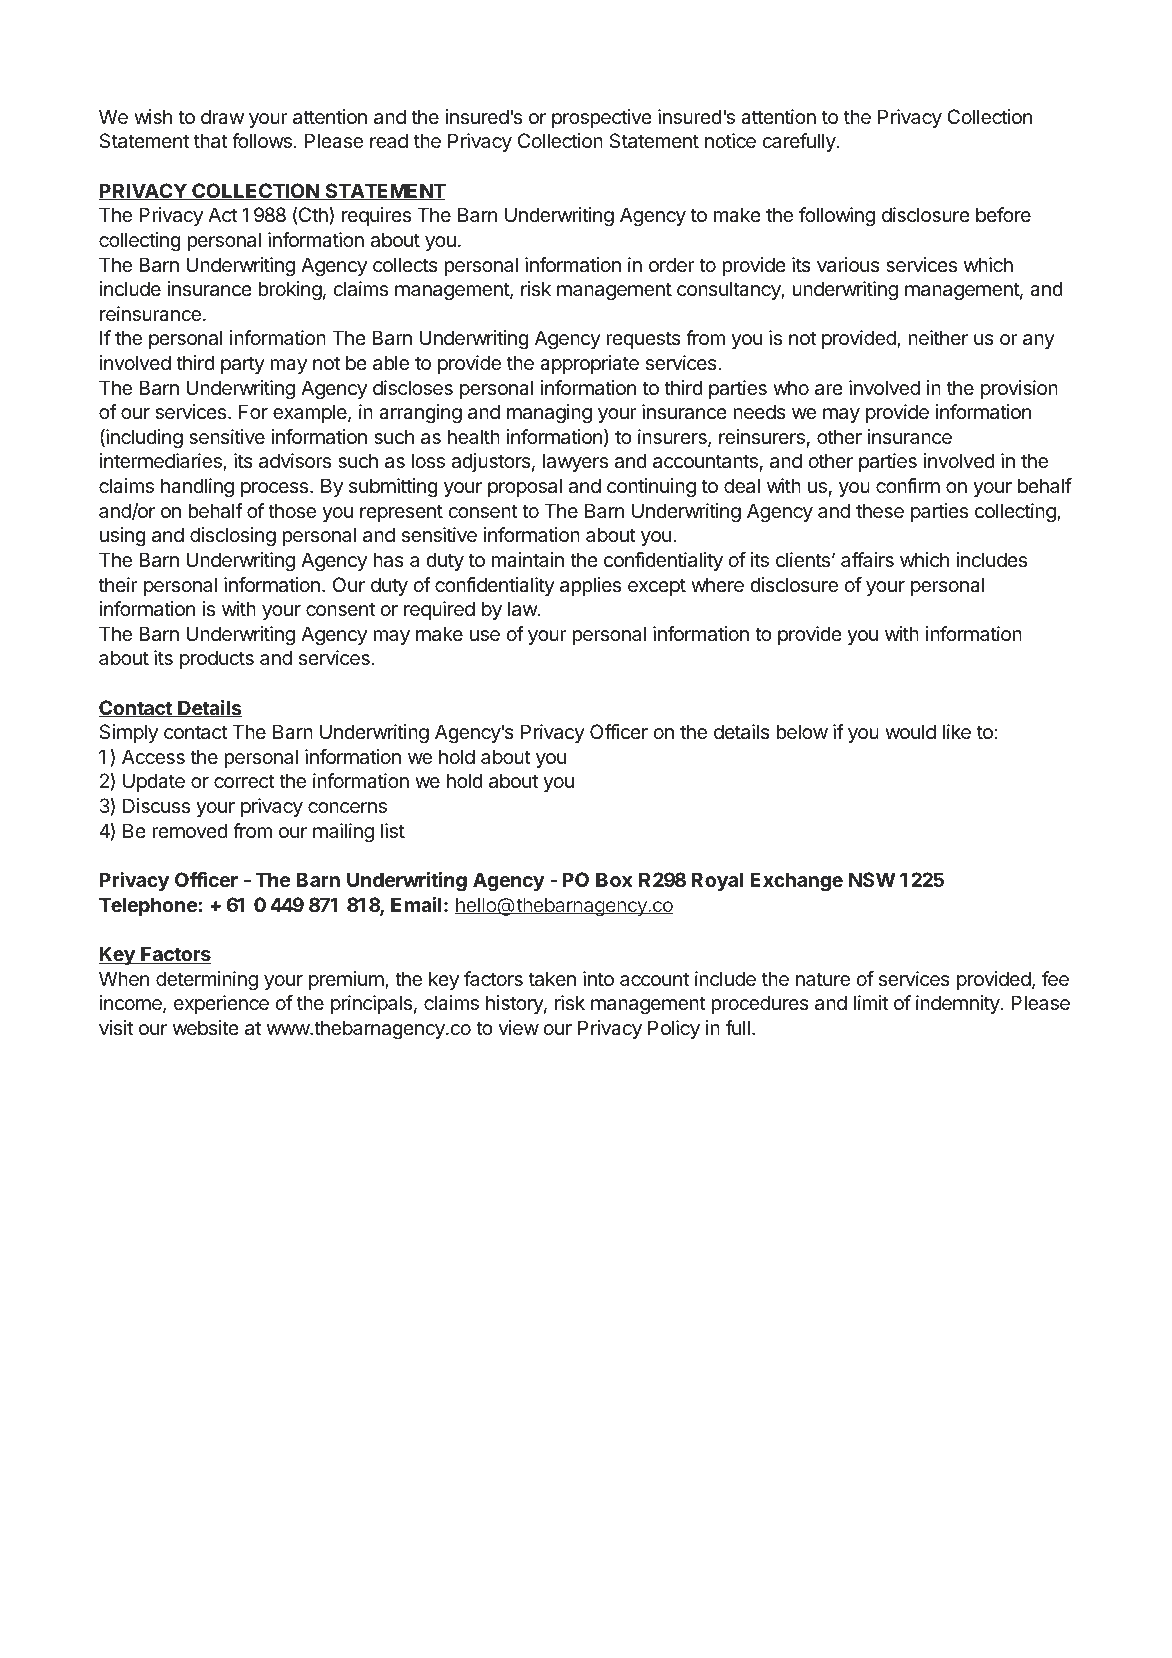 Image resolution: width=1172 pixels, height=1658 pixels. Describe the element at coordinates (243, 365) in the screenshot. I see `party` at that location.
